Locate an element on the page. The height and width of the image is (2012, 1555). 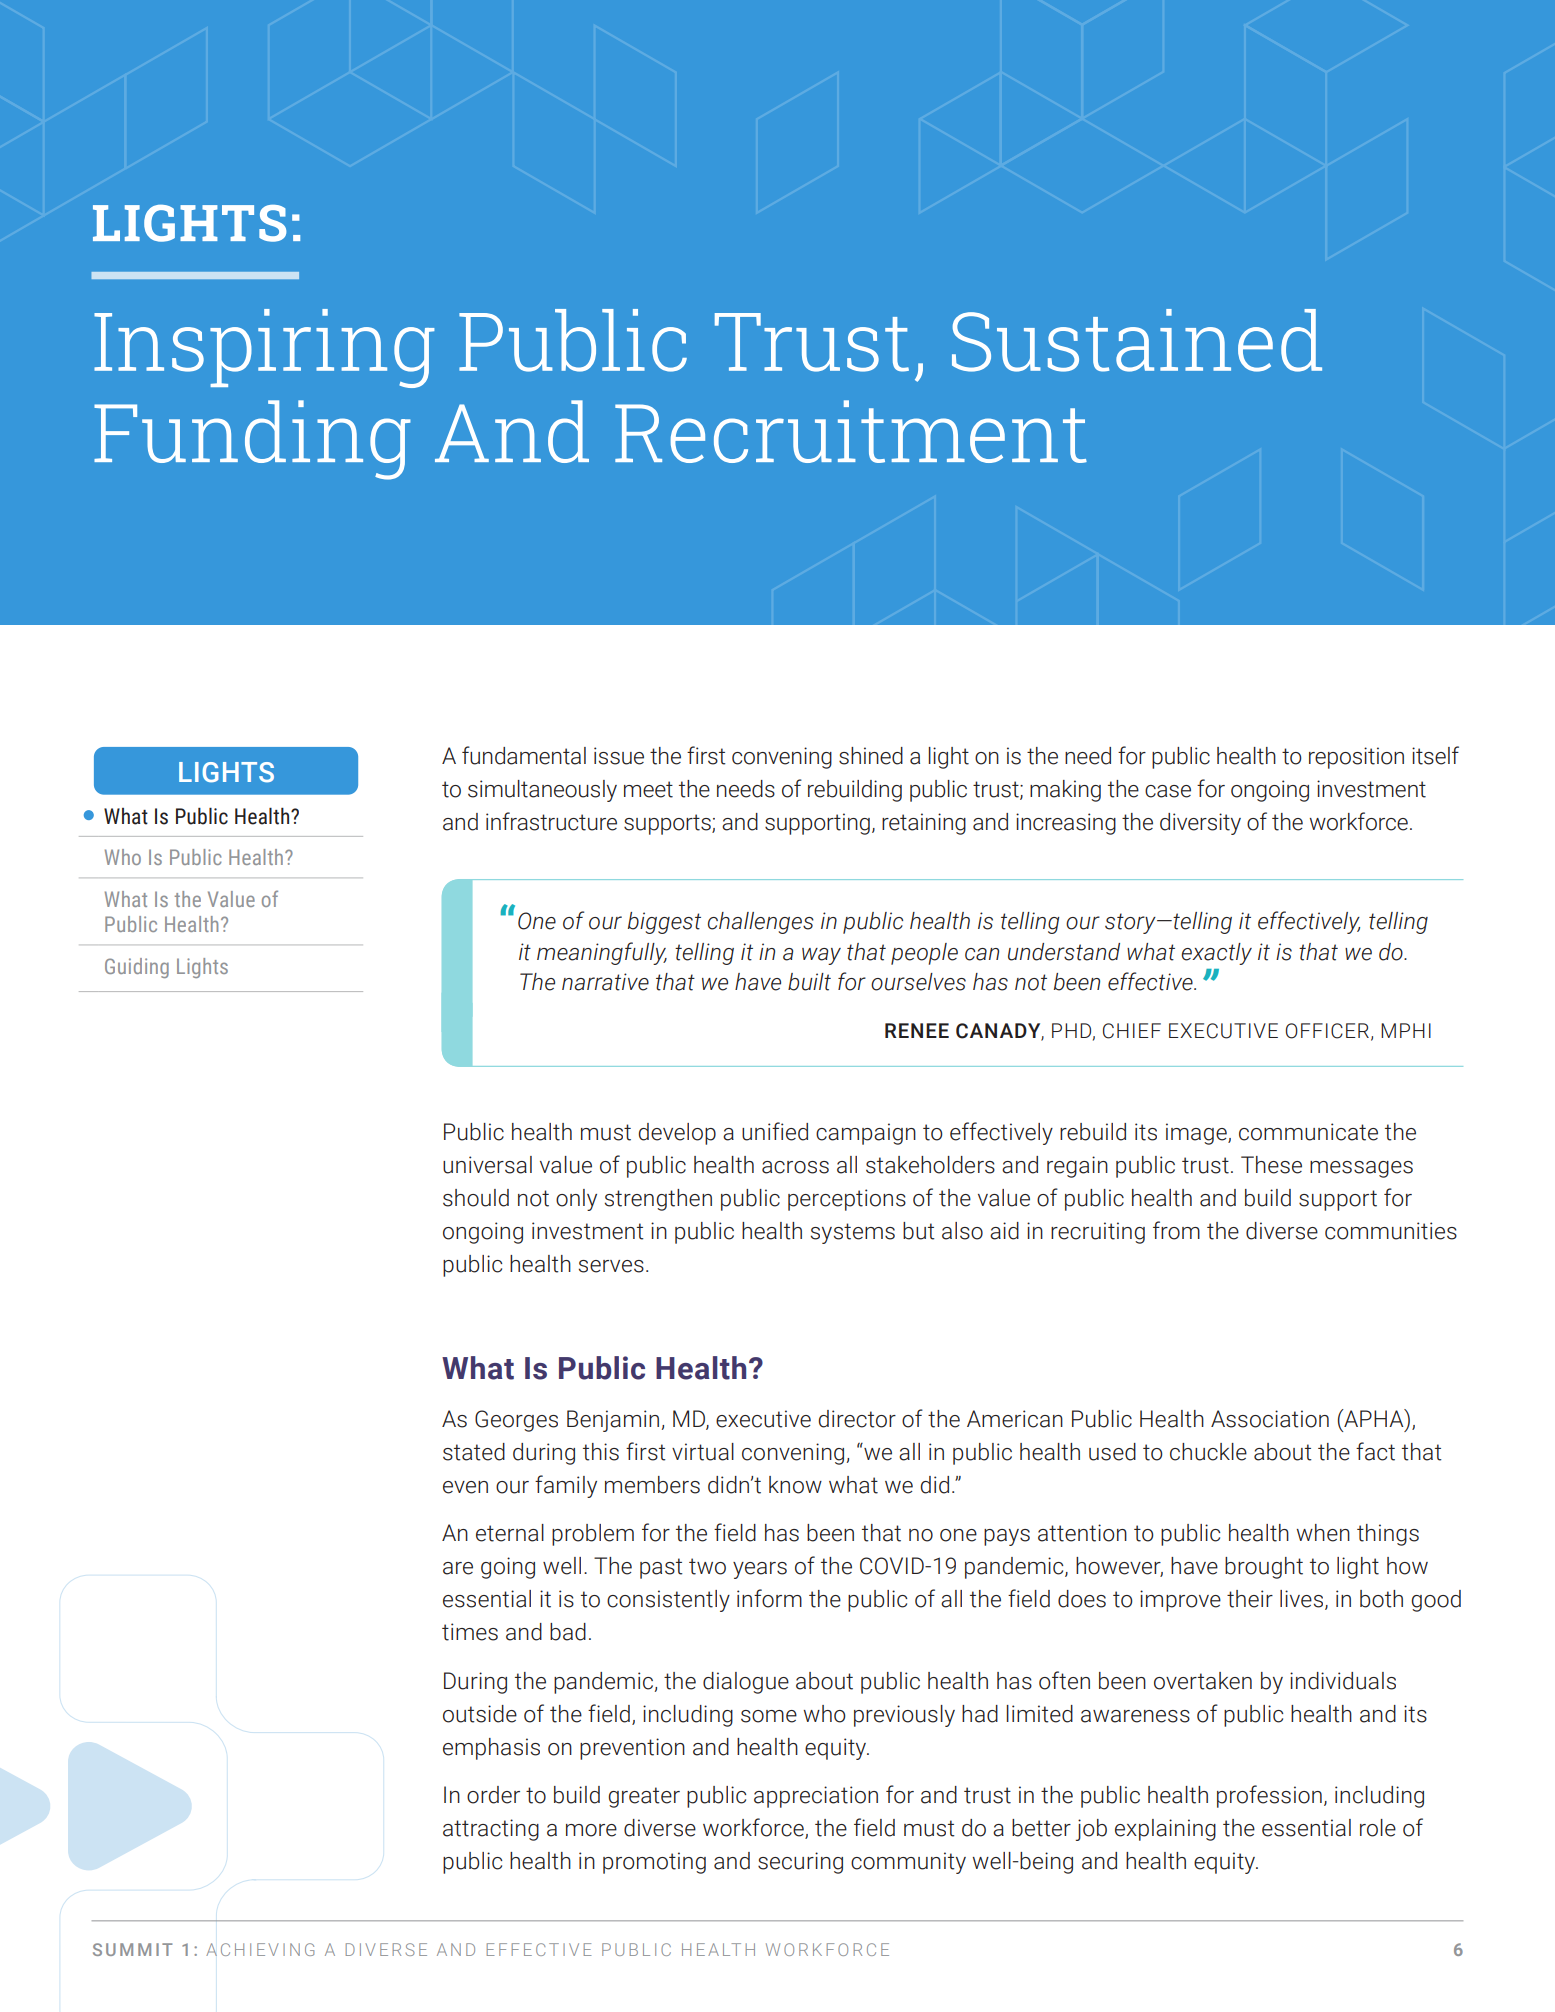
director is located at coordinates (857, 1419).
